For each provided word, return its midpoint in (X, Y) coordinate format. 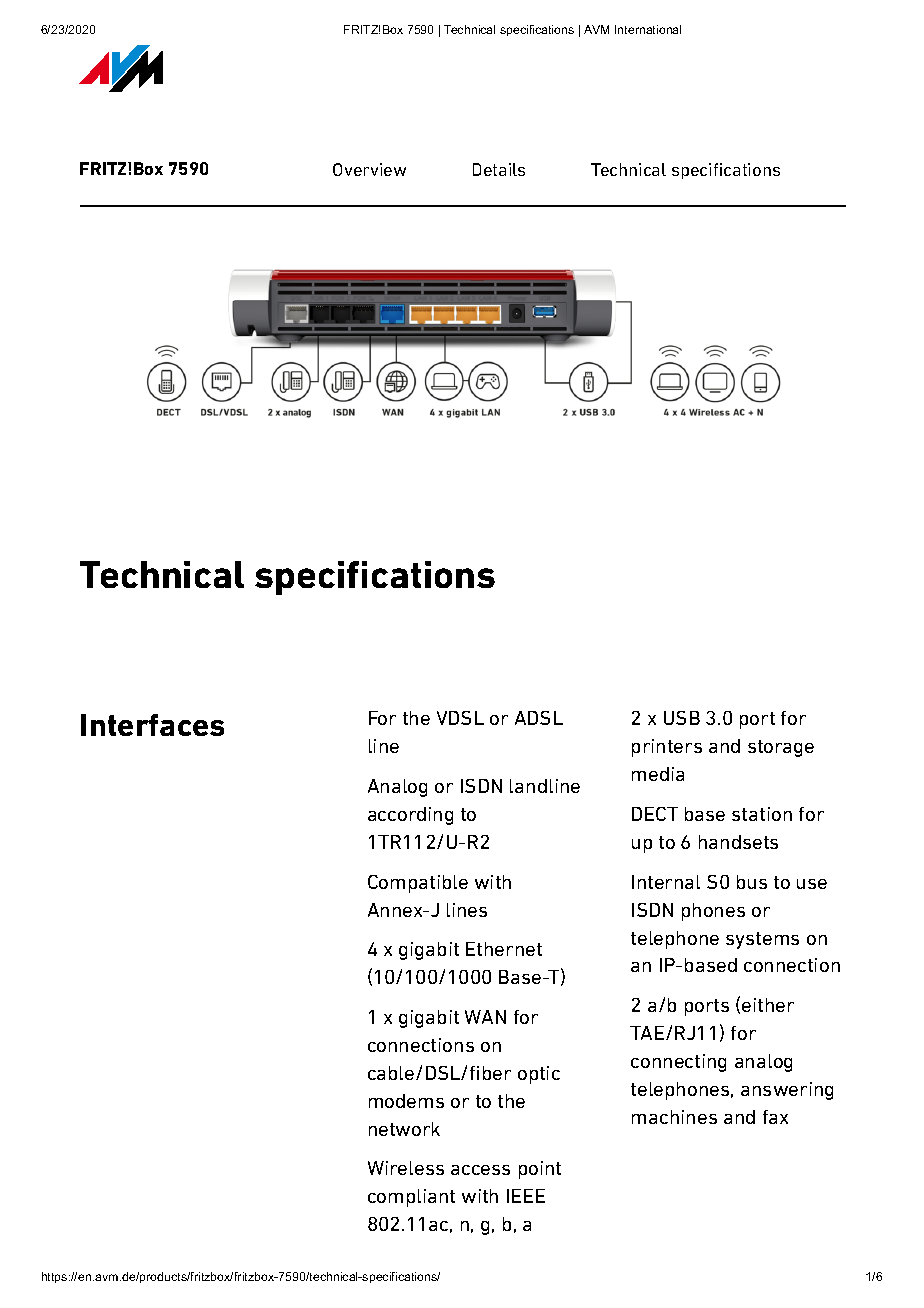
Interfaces (152, 725)
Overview (369, 169)
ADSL (539, 718)
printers (667, 748)
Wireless (406, 1168)
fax (775, 1117)
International (648, 29)
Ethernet (504, 949)
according (410, 816)
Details (499, 169)
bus (752, 882)
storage (781, 748)
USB (682, 718)
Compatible (418, 884)
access (480, 1170)
